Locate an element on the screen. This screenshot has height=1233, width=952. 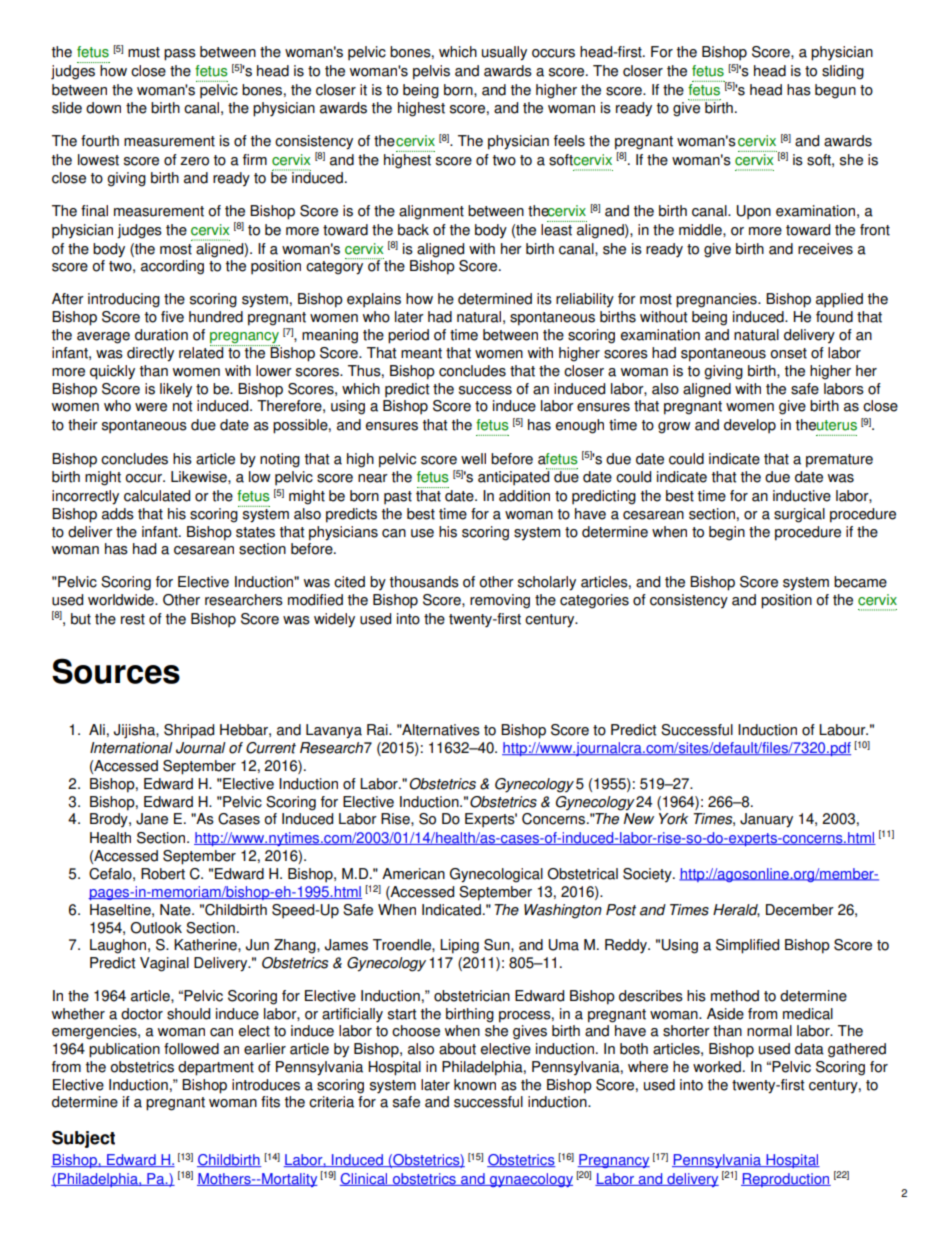
December is located at coordinates (800, 910).
